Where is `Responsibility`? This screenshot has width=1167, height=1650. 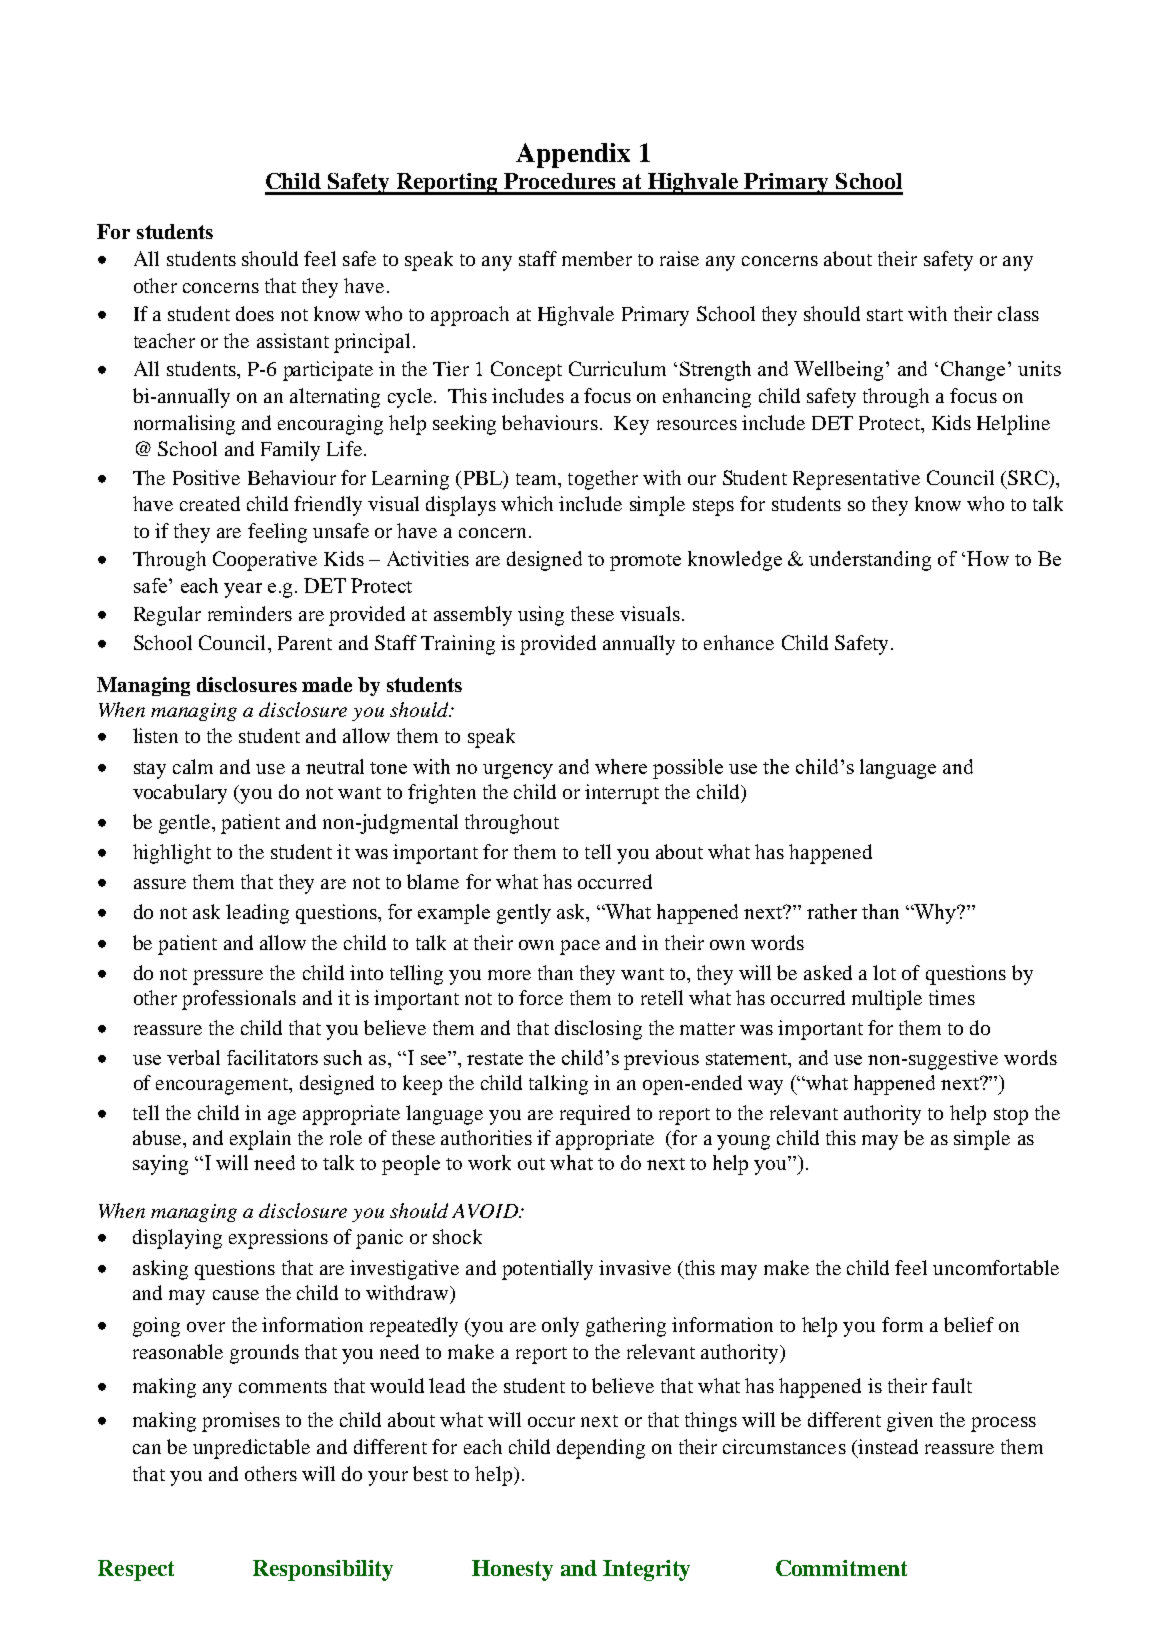 Responsibility is located at coordinates (323, 1570).
